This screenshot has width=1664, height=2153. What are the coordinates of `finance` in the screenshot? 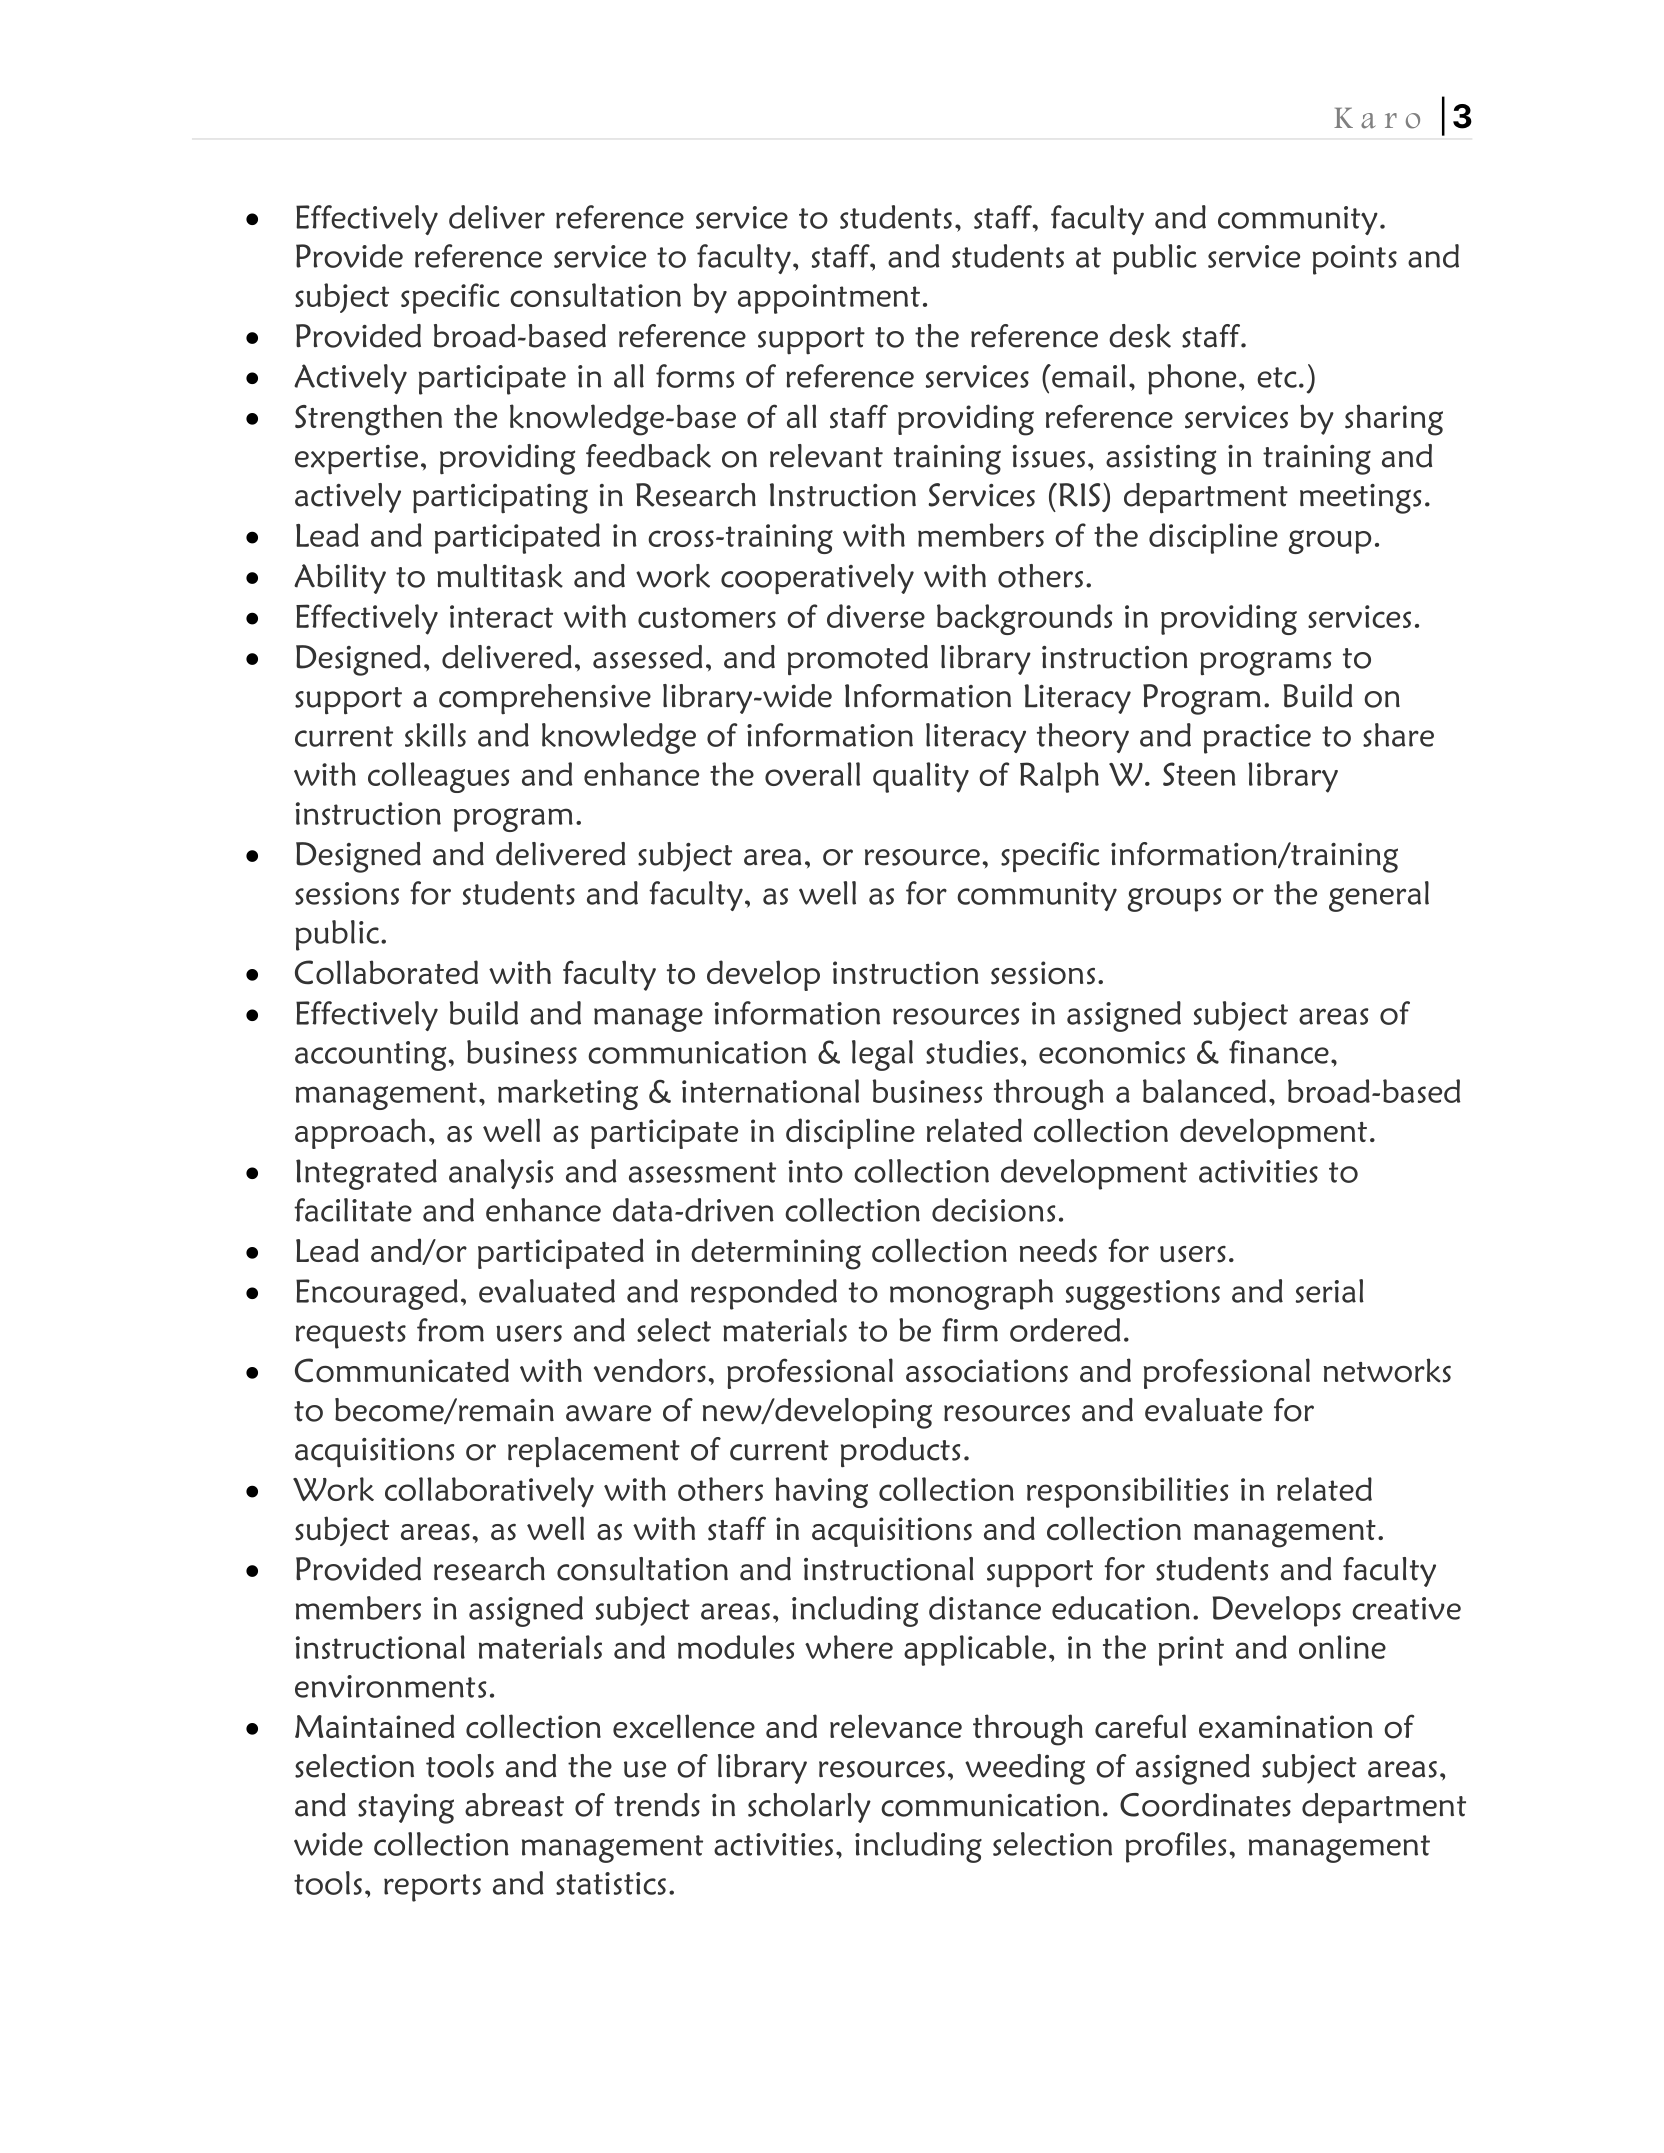 It's located at (1279, 1052).
